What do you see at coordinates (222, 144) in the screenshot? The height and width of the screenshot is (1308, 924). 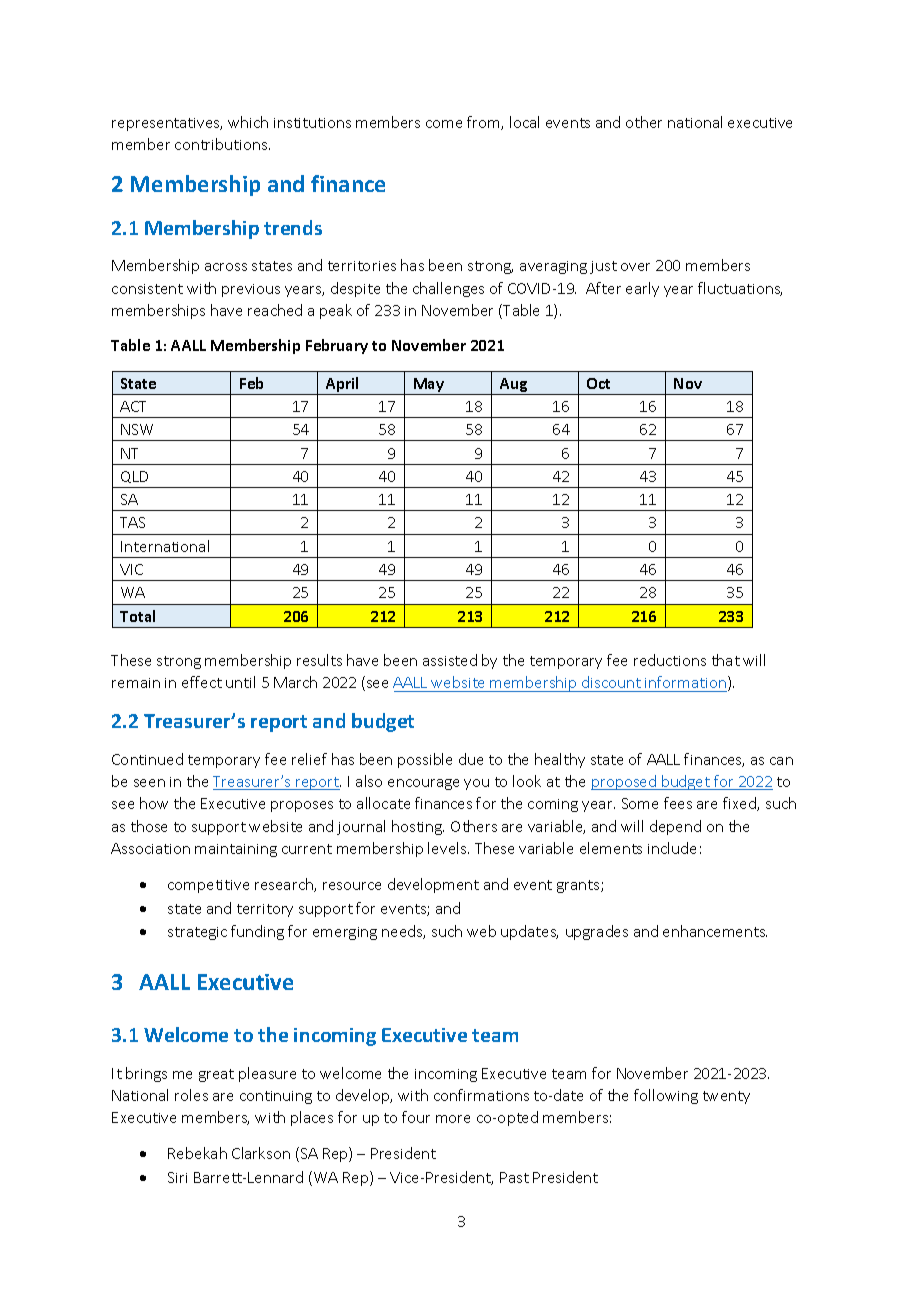 I see `contributions` at bounding box center [222, 144].
